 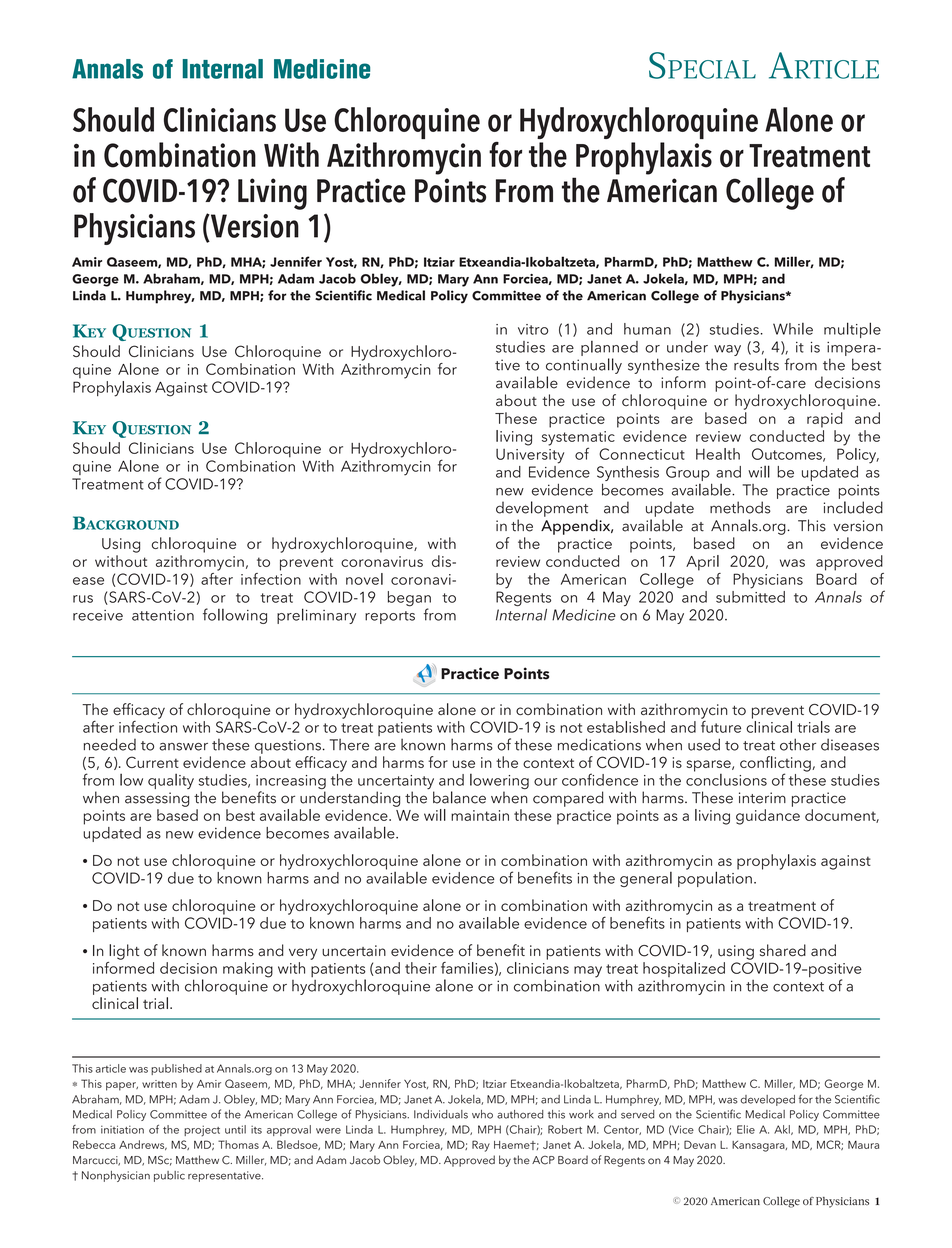 I want to click on attention, so click(x=163, y=615).
